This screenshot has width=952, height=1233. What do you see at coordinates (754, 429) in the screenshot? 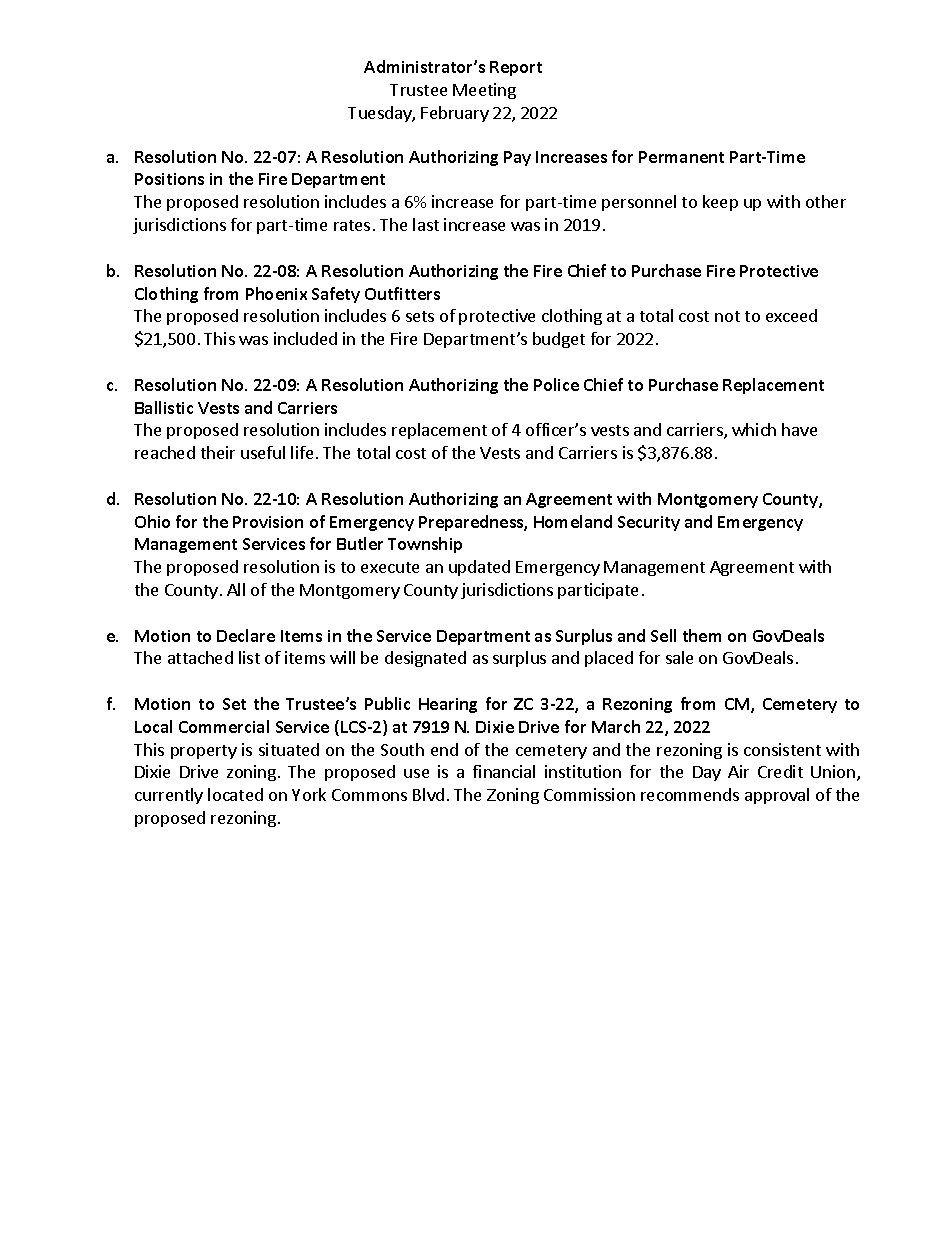
I see `which` at bounding box center [754, 429].
